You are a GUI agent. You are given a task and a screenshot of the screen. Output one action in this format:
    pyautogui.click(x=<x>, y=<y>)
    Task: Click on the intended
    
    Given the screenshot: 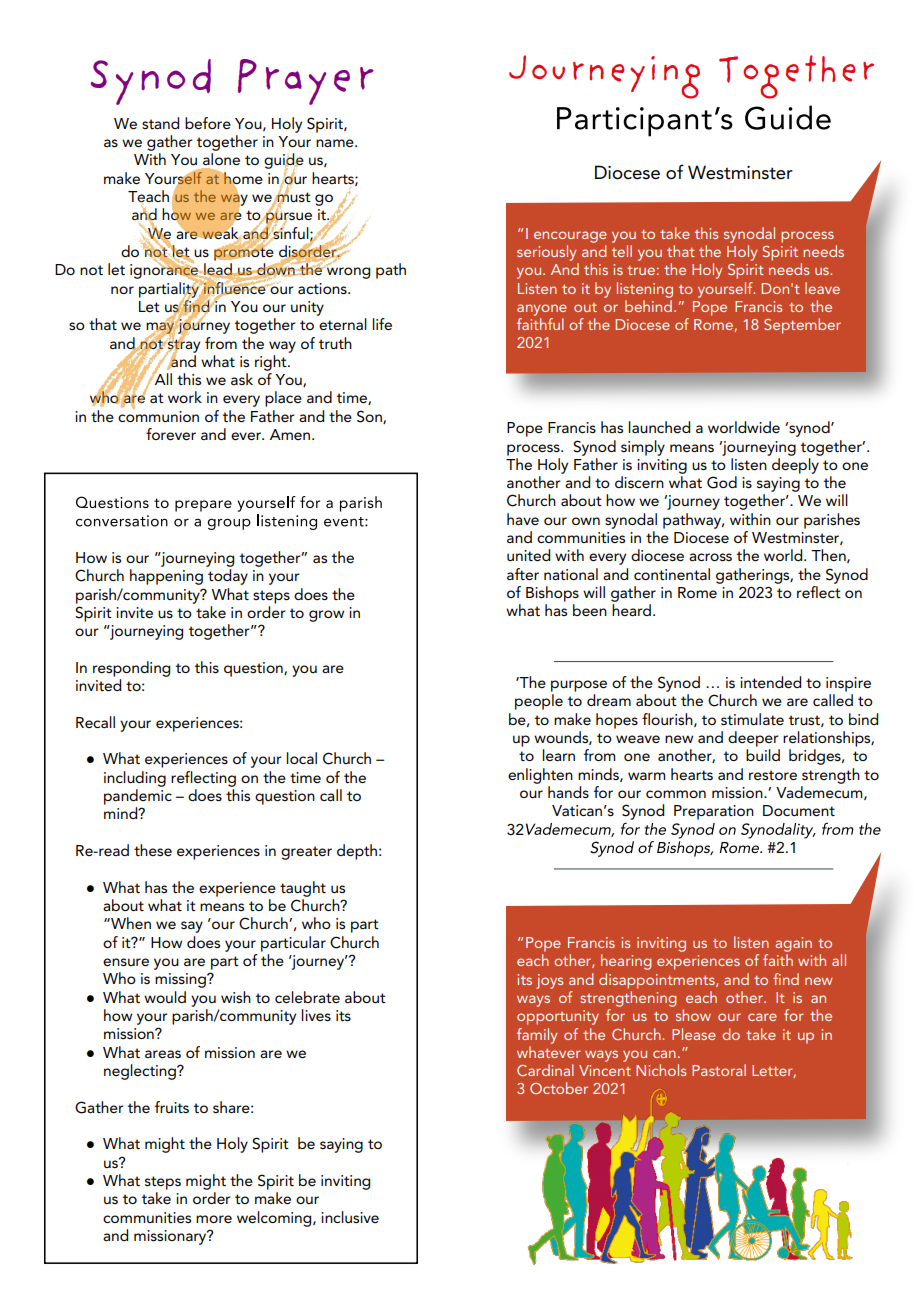 What is the action you would take?
    pyautogui.click(x=770, y=682)
